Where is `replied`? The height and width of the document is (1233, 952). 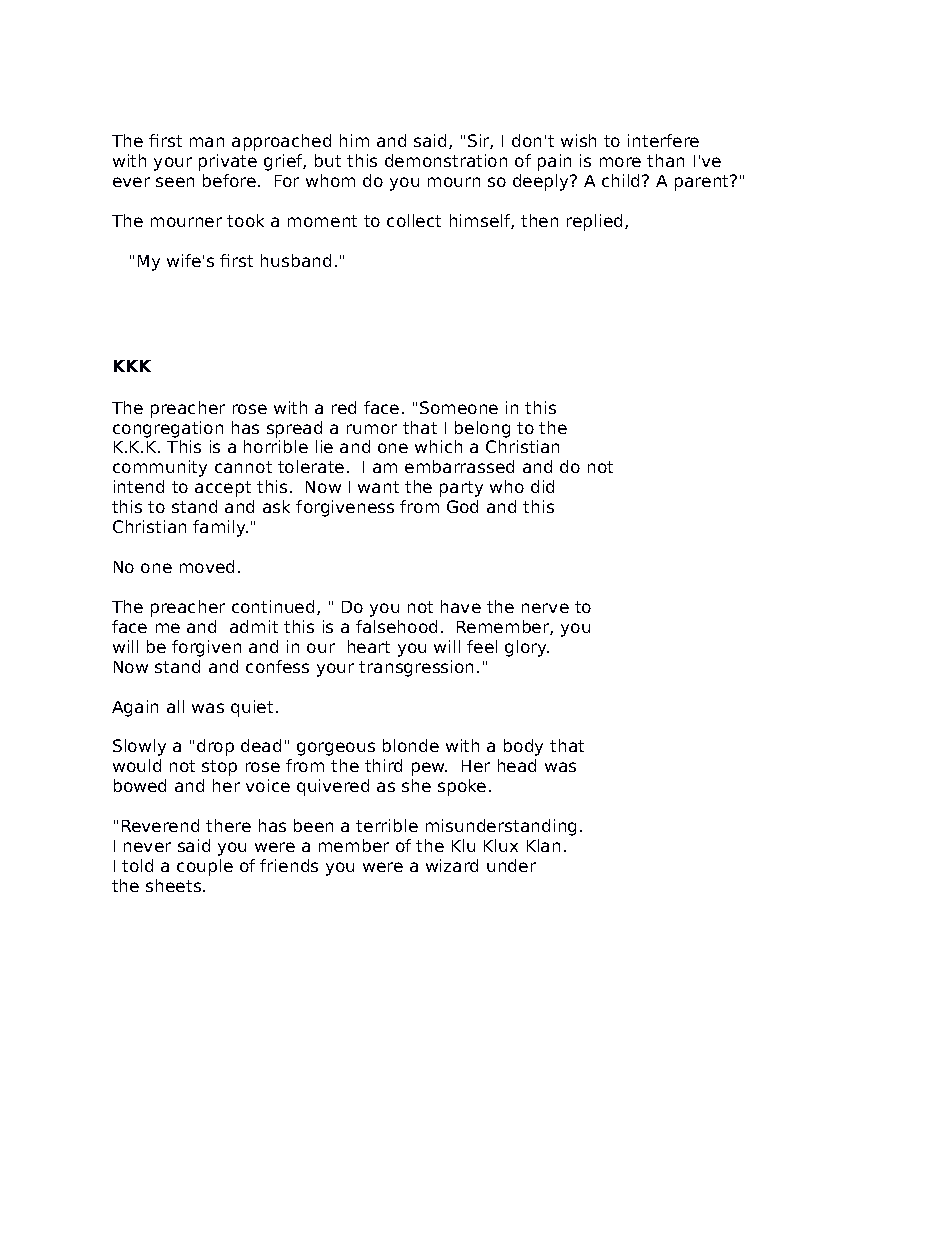
replied is located at coordinates (594, 222).
